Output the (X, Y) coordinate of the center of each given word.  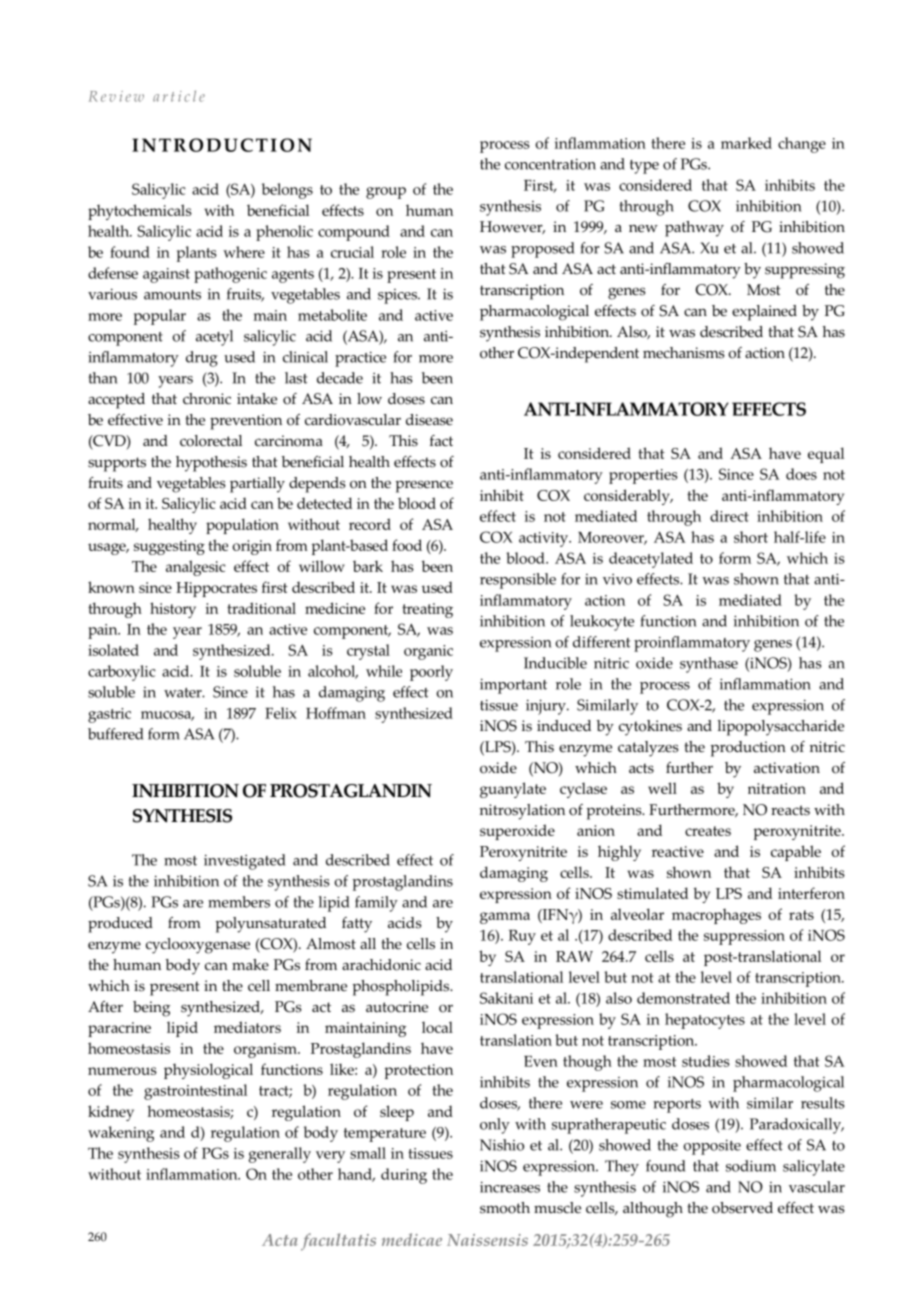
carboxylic (122, 673)
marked (746, 143)
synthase (709, 665)
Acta (280, 1240)
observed (742, 1208)
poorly (431, 673)
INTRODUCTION (222, 145)
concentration (550, 164)
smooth (505, 1208)
